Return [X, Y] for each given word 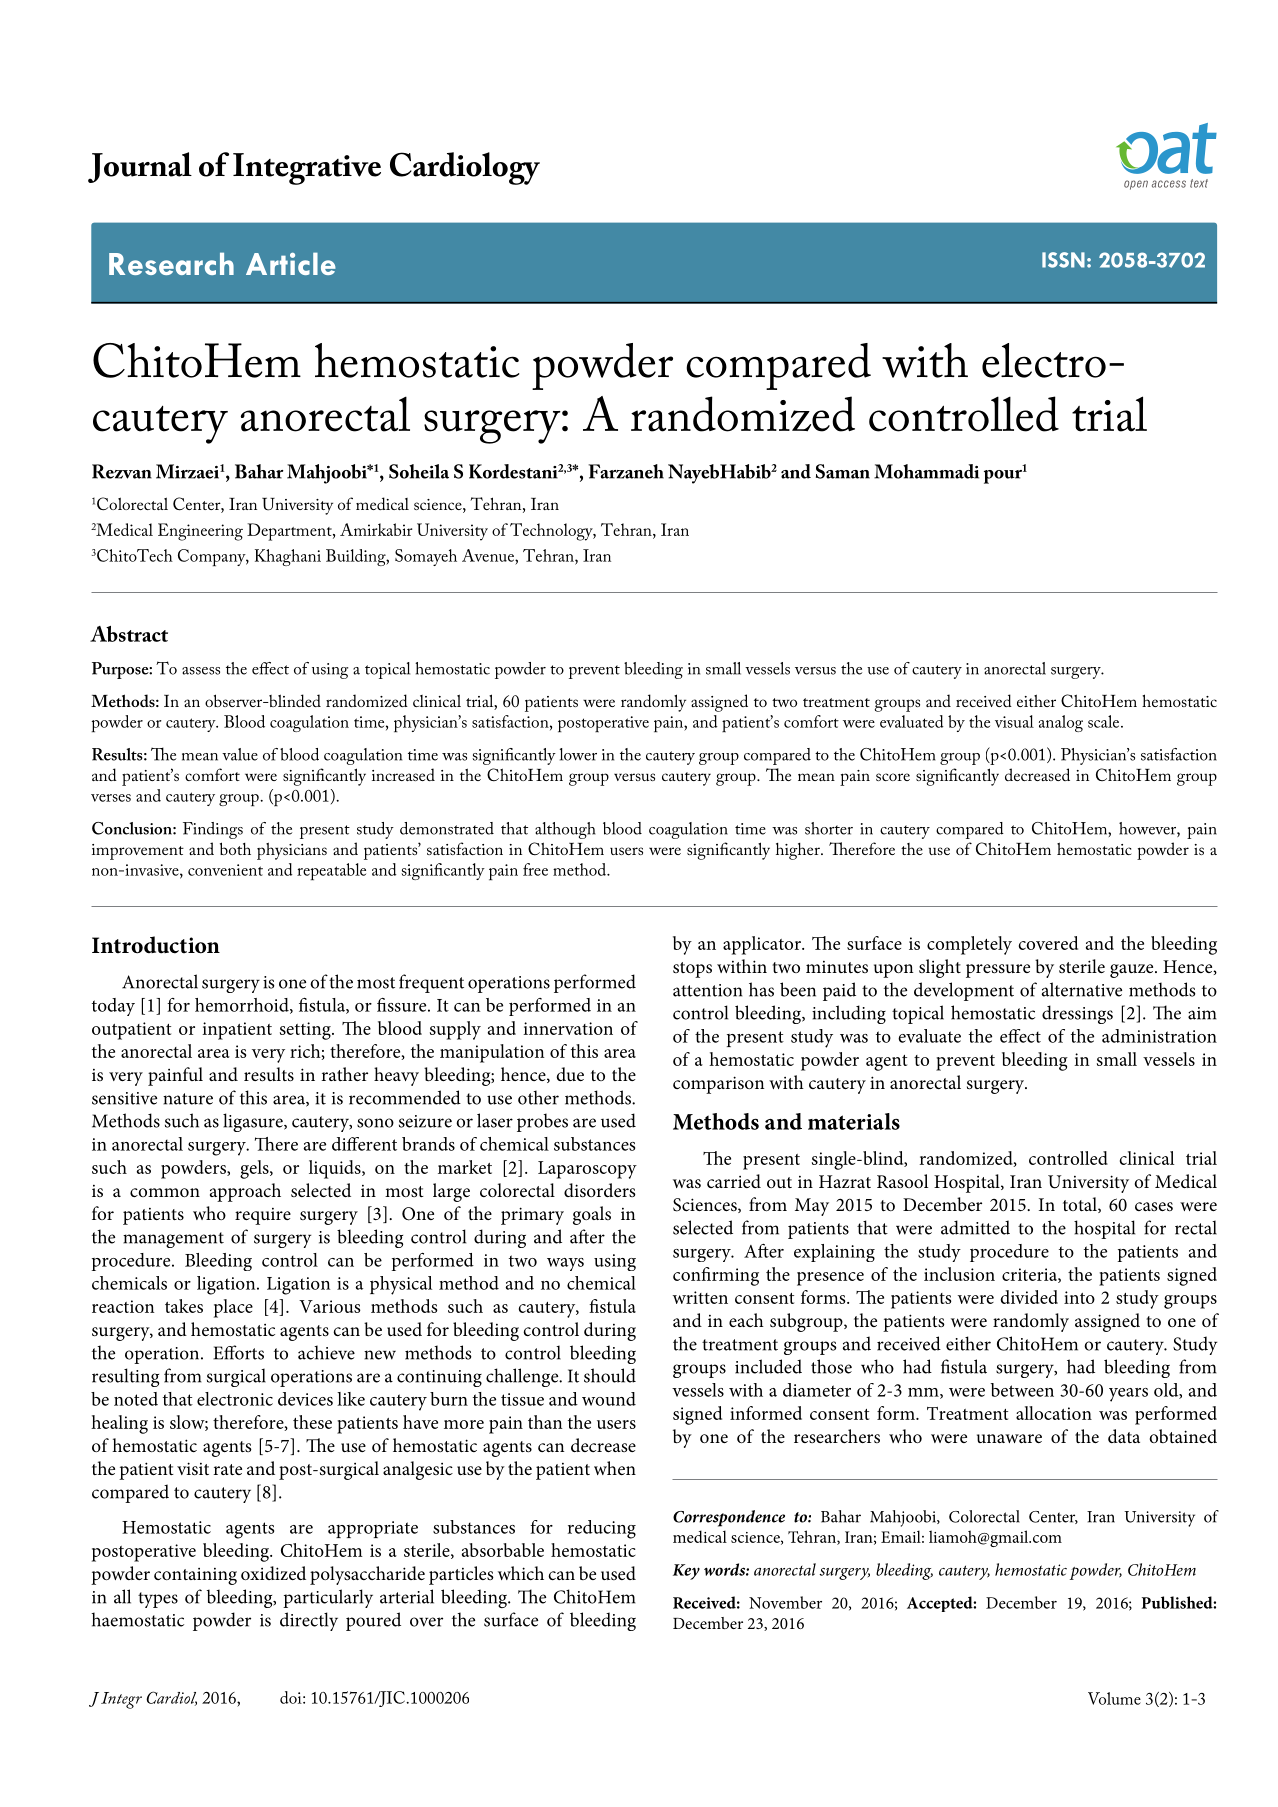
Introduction [156, 945]
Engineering [200, 532]
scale [1105, 721]
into [1079, 1297]
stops [692, 970]
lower [578, 754]
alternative [1082, 989]
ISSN [1063, 260]
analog [1061, 723]
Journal [140, 167]
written [700, 1297]
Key [686, 1572]
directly [309, 1621]
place [233, 1308]
